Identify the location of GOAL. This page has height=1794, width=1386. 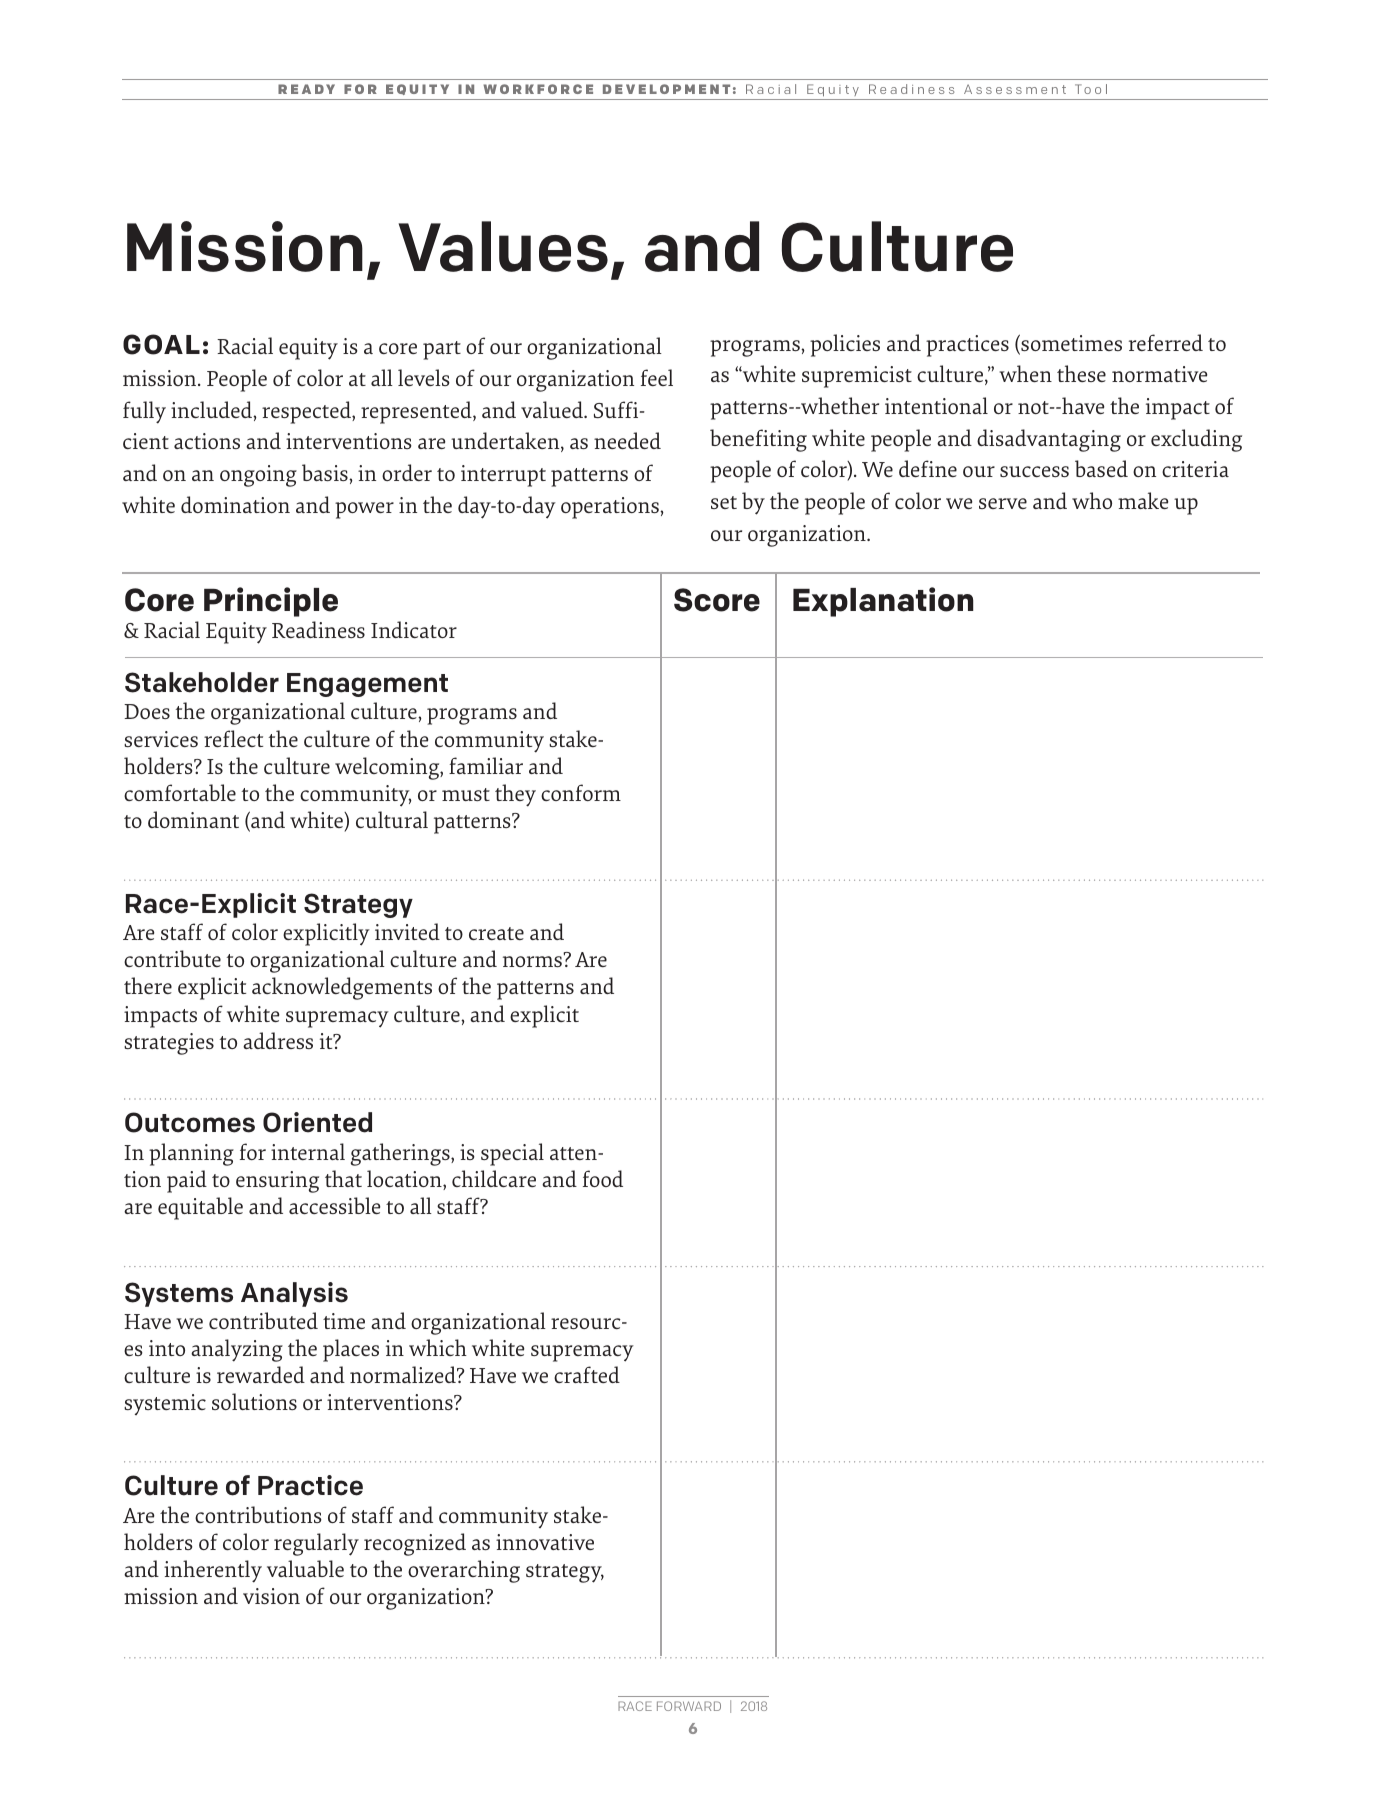
(161, 344).
